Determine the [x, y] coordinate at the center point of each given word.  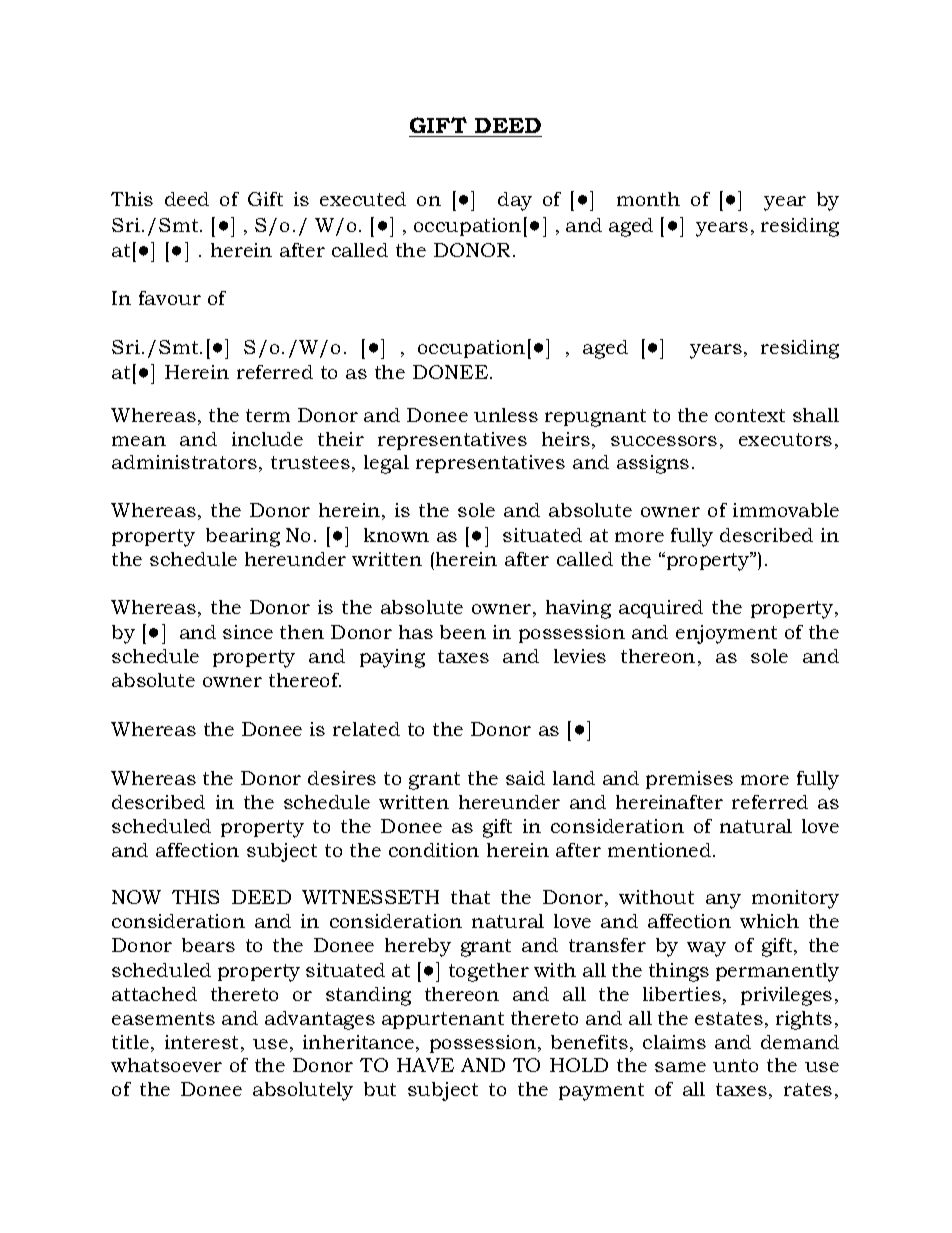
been [463, 632]
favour [170, 298]
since [248, 632]
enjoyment [726, 634]
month [648, 199]
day [515, 201]
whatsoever [166, 1065]
